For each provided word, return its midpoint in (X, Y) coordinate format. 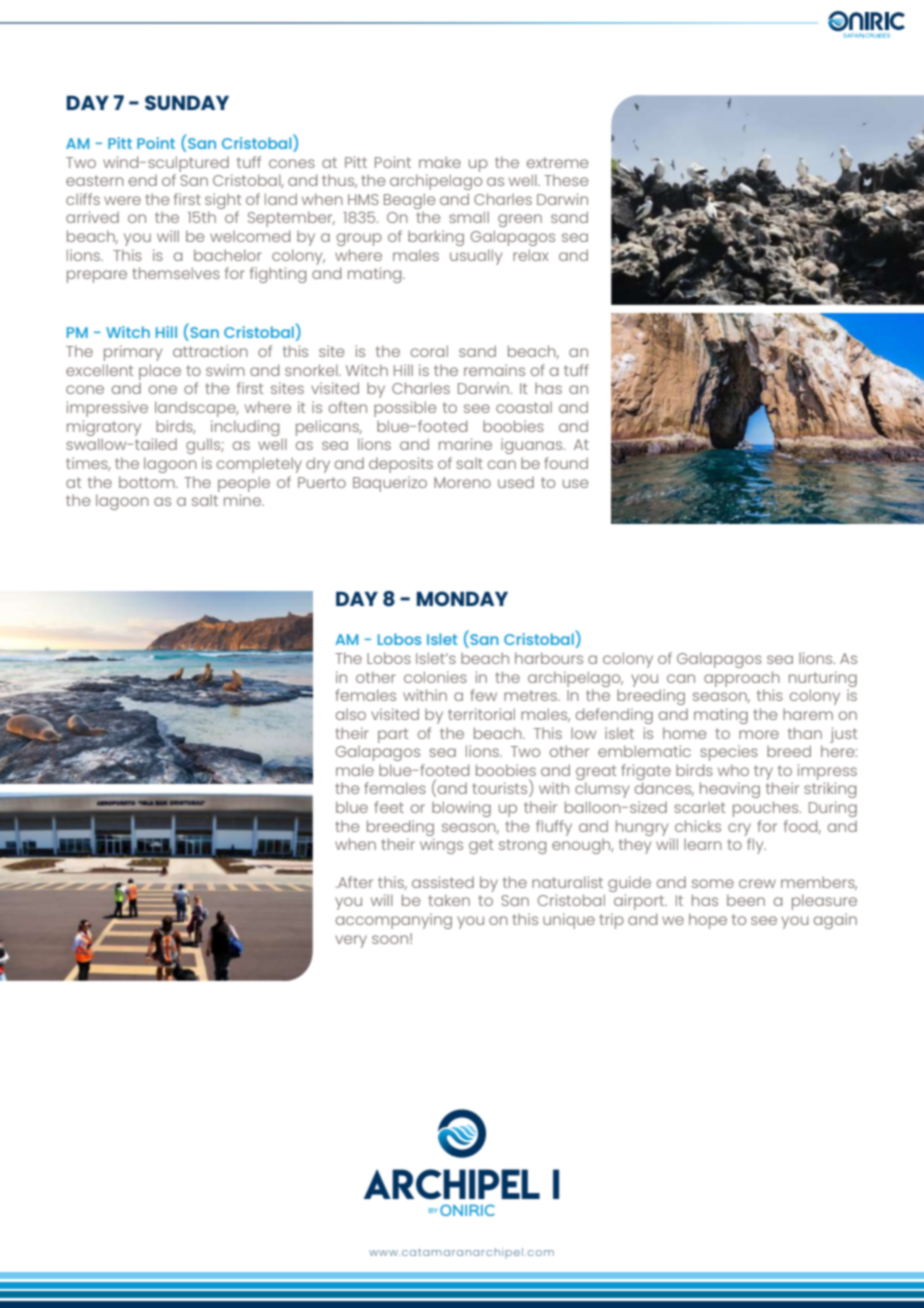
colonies (435, 677)
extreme (557, 162)
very (351, 941)
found (566, 463)
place (160, 372)
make (440, 162)
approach (742, 679)
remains (494, 370)
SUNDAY (187, 102)
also (351, 714)
